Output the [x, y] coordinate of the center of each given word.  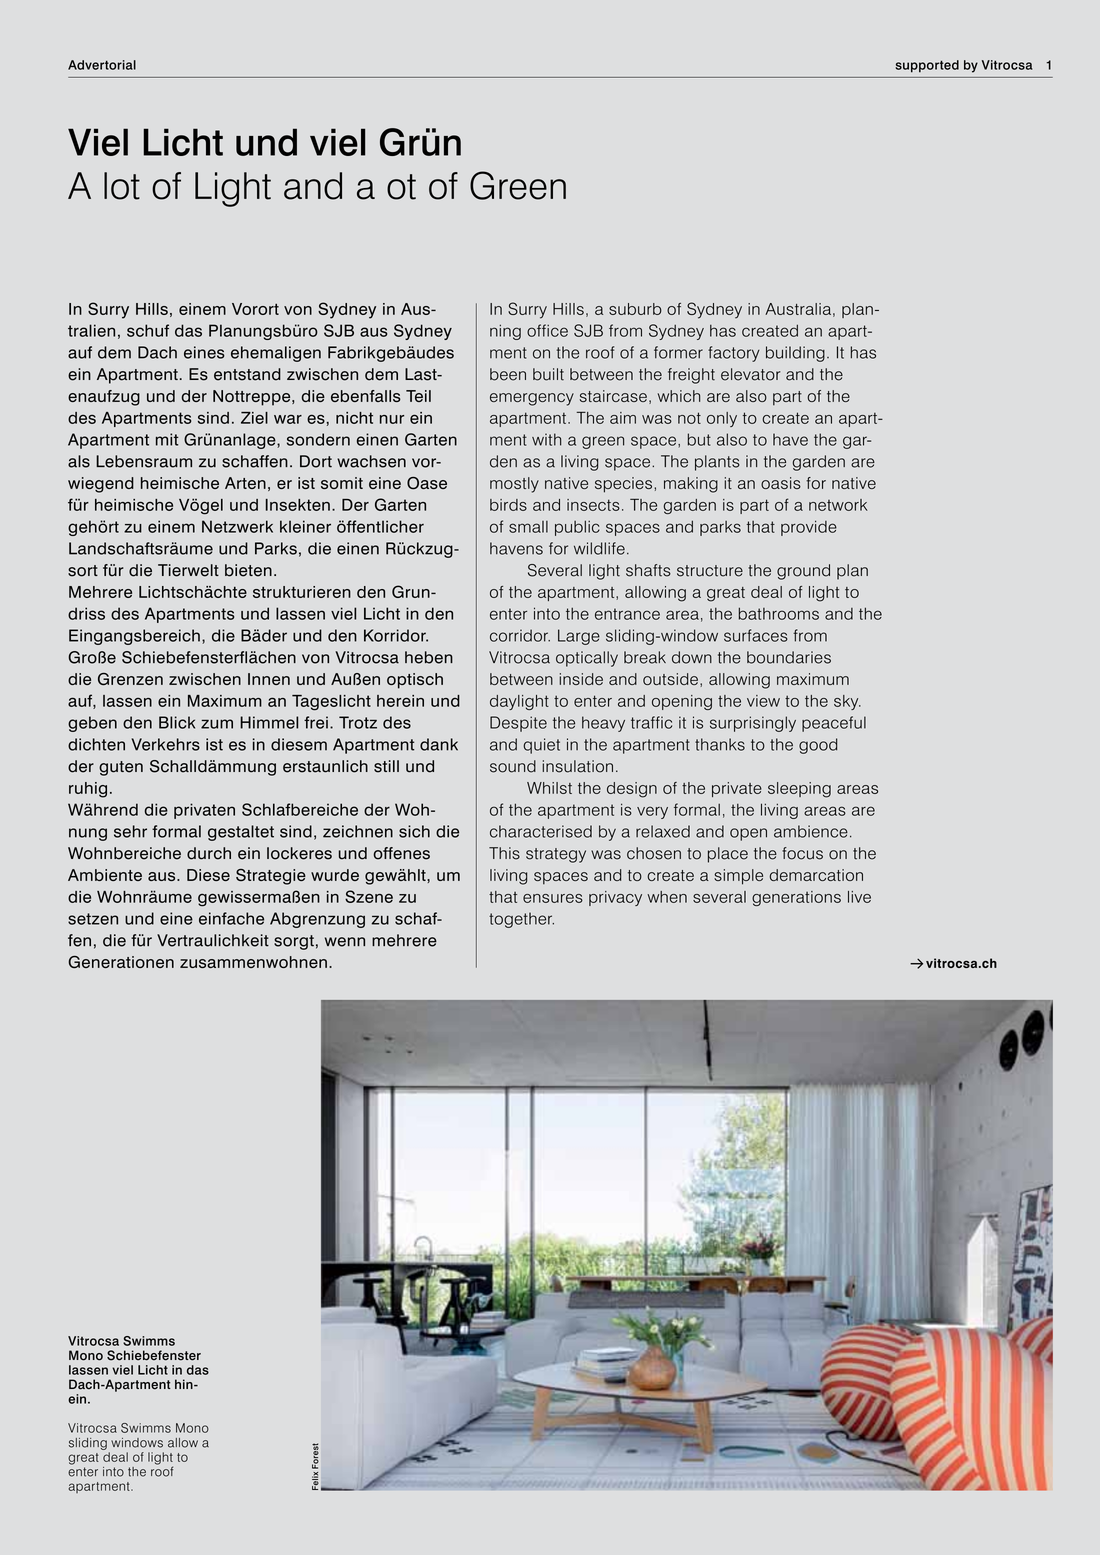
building [795, 354]
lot [122, 186]
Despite [518, 724]
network [838, 505]
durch [209, 853]
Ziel [254, 418]
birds [508, 505]
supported [927, 66]
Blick [177, 722]
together [521, 920]
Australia [798, 309]
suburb [635, 309]
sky [847, 702]
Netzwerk [237, 526]
